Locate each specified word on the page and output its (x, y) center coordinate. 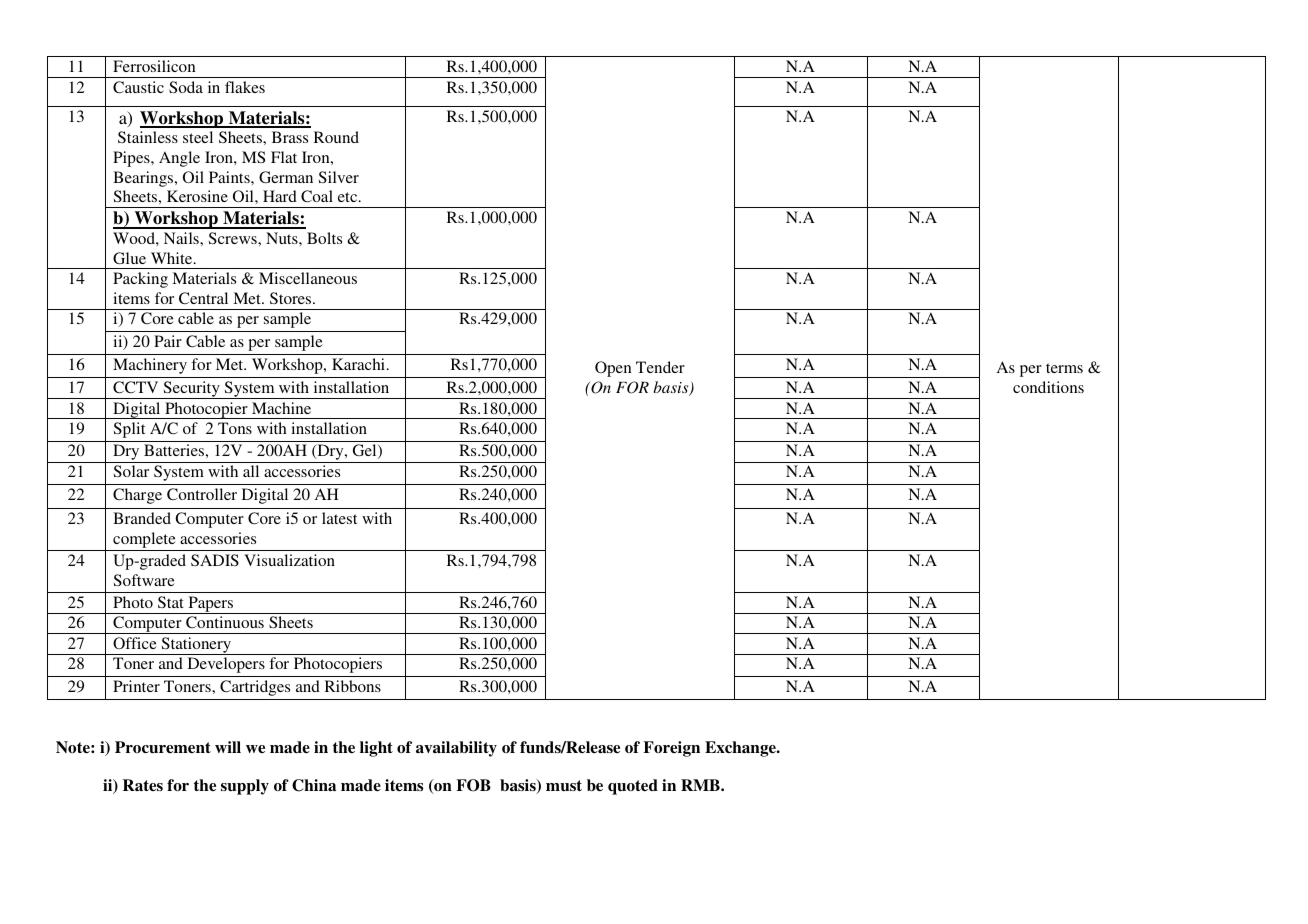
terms (1064, 368)
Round (336, 137)
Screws (234, 238)
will (228, 747)
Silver (339, 177)
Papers (211, 605)
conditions (1048, 387)
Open (613, 369)
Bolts (324, 238)
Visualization (289, 560)
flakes (245, 87)
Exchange (741, 749)
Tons (235, 428)
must (564, 785)
